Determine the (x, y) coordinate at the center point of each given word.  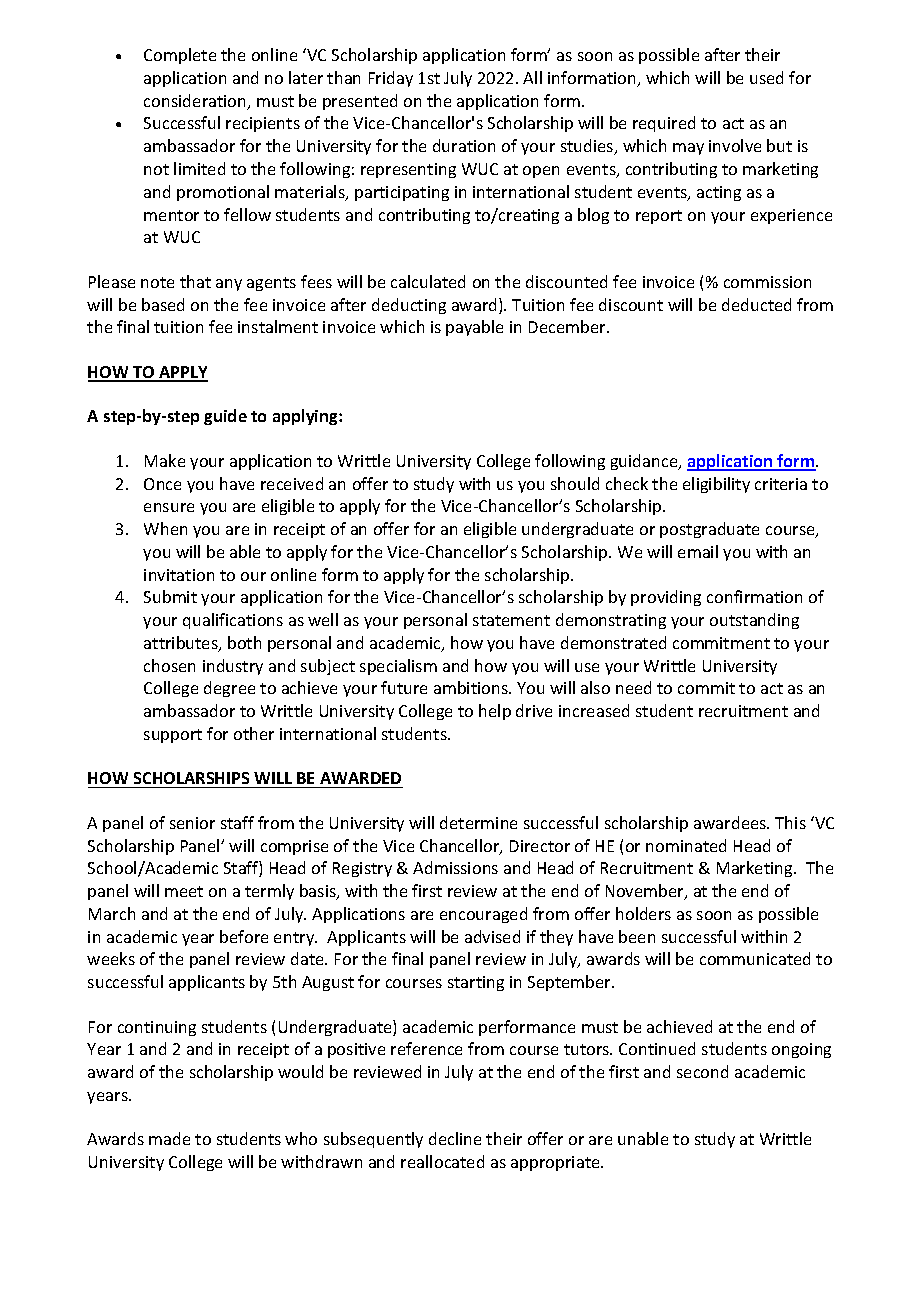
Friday (391, 79)
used (766, 77)
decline (455, 1138)
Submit (170, 596)
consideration (196, 102)
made (169, 1138)
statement (511, 620)
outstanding (754, 621)
